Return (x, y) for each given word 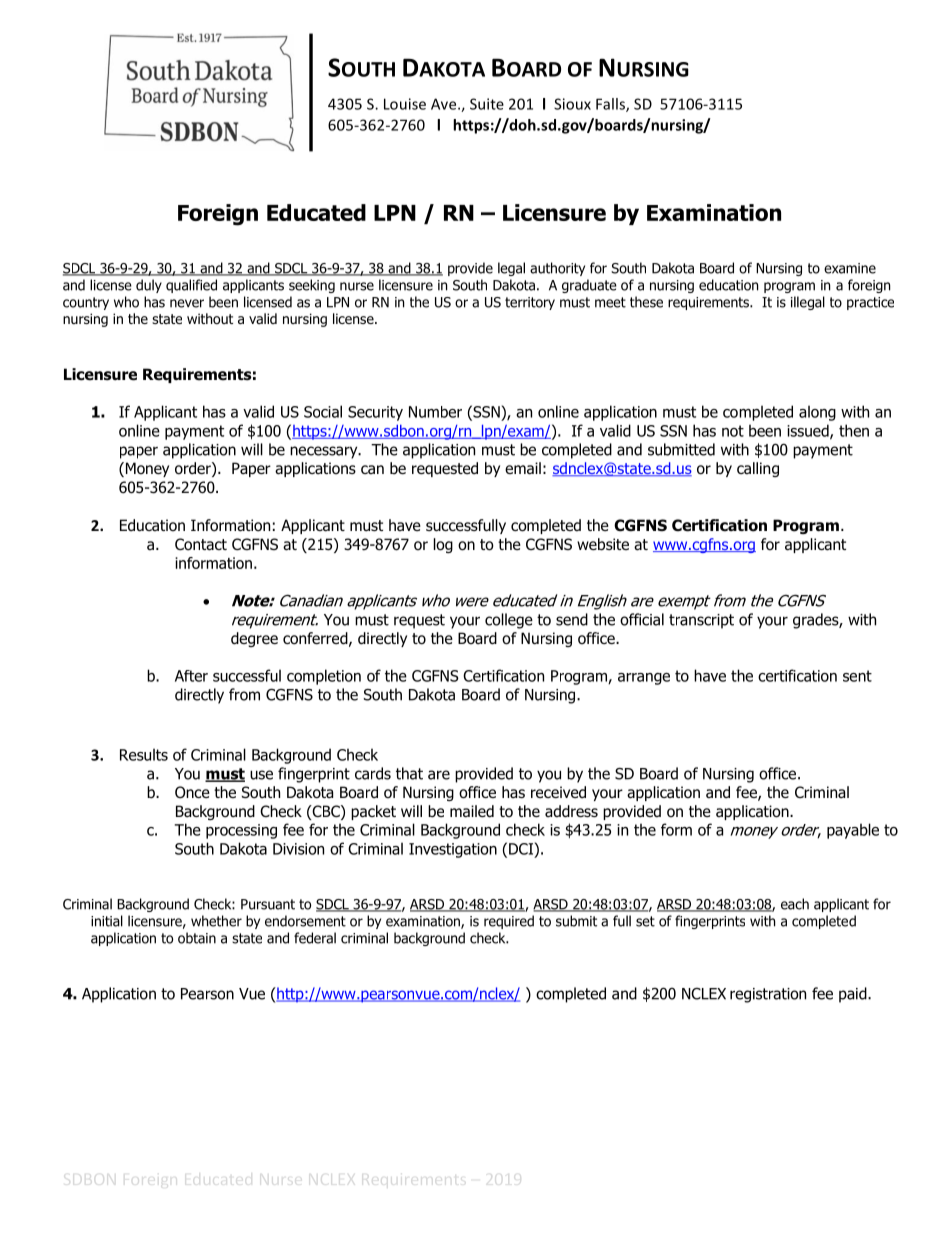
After (191, 676)
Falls (611, 105)
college (509, 621)
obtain (197, 938)
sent (857, 676)
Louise (405, 104)
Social (323, 411)
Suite (487, 104)
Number (435, 412)
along (817, 413)
